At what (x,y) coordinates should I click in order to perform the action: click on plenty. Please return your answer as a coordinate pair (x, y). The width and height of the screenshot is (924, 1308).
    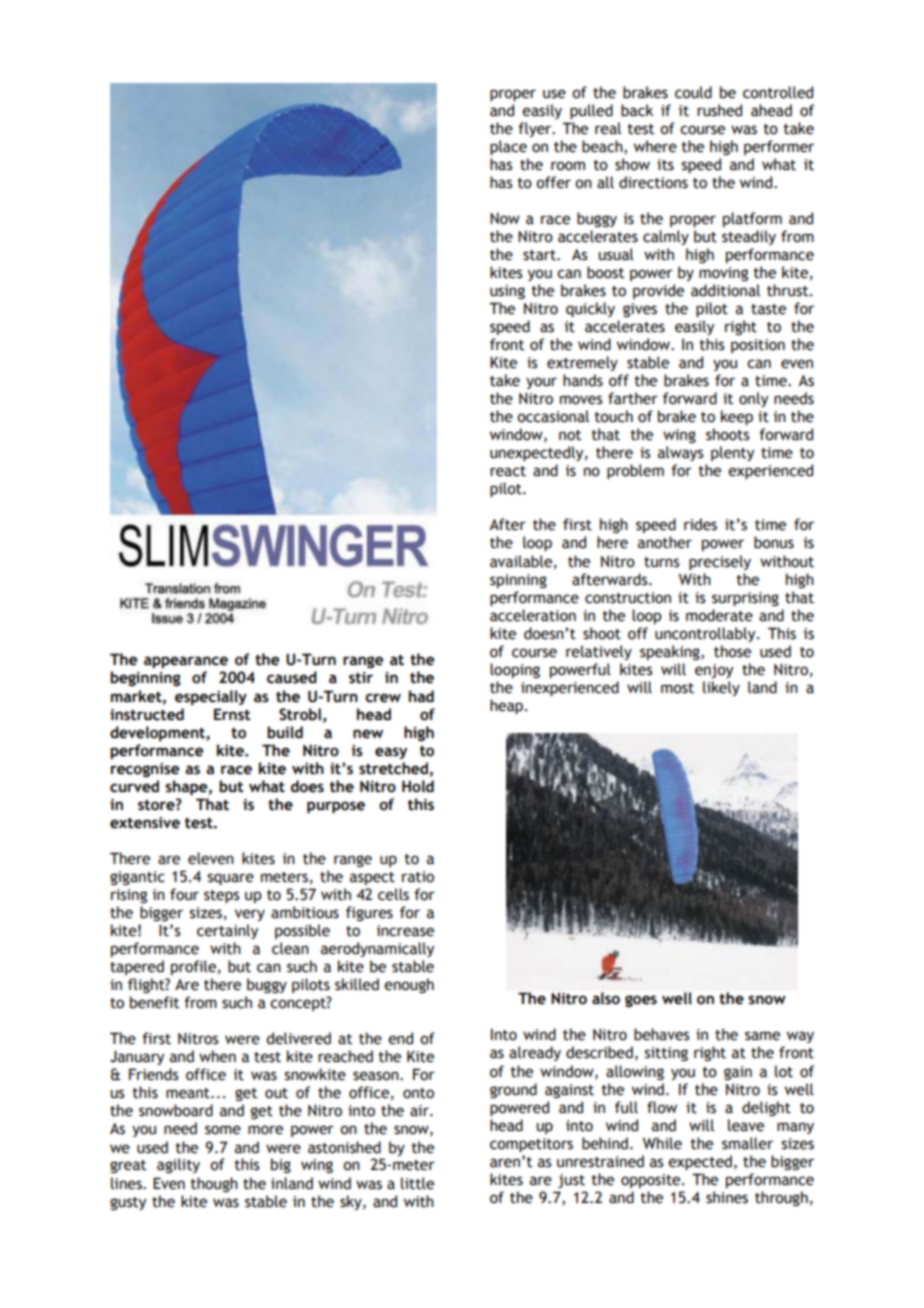
    Looking at the image, I should click on (732, 453).
